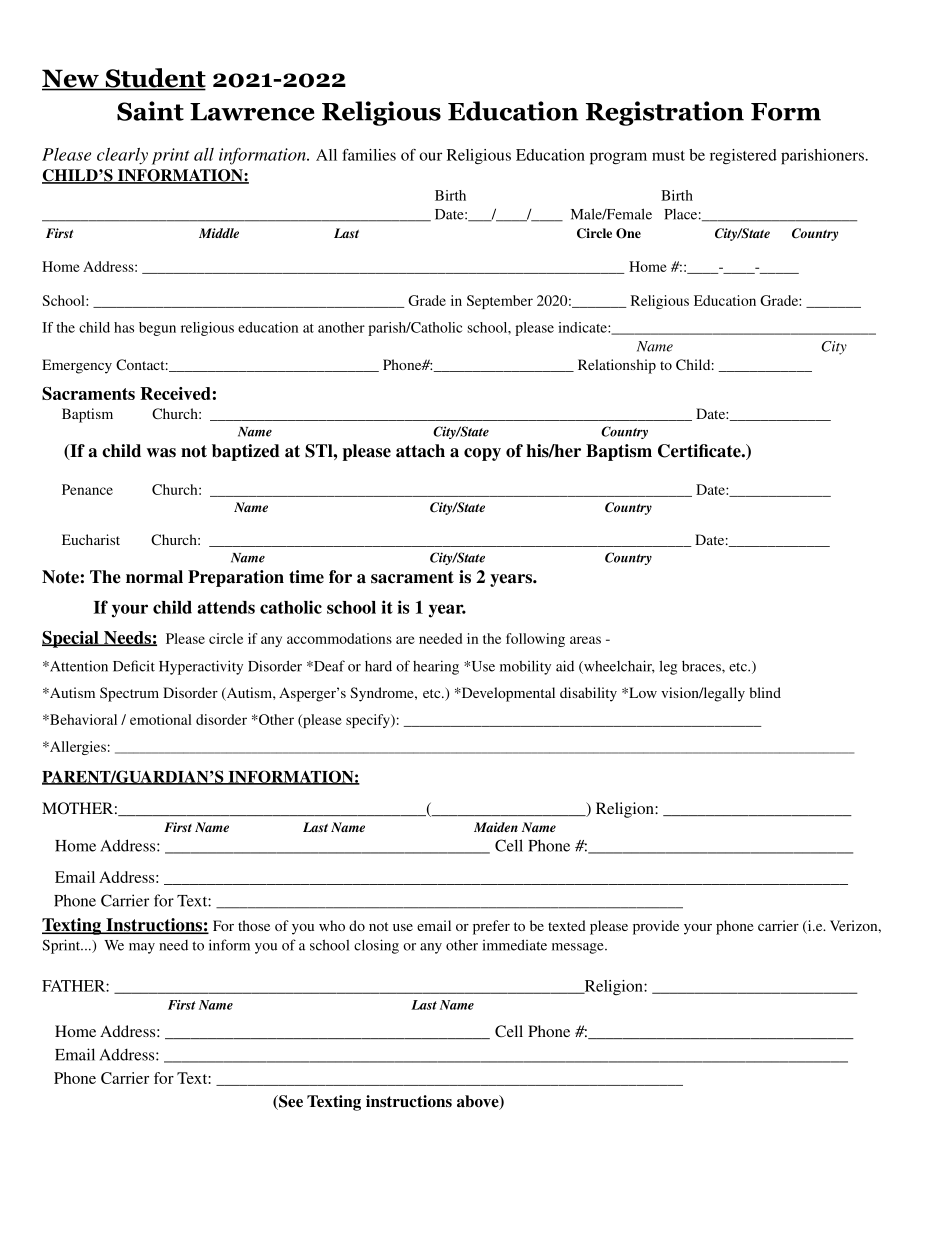 This image has width=952, height=1233. I want to click on Saint, so click(150, 111).
